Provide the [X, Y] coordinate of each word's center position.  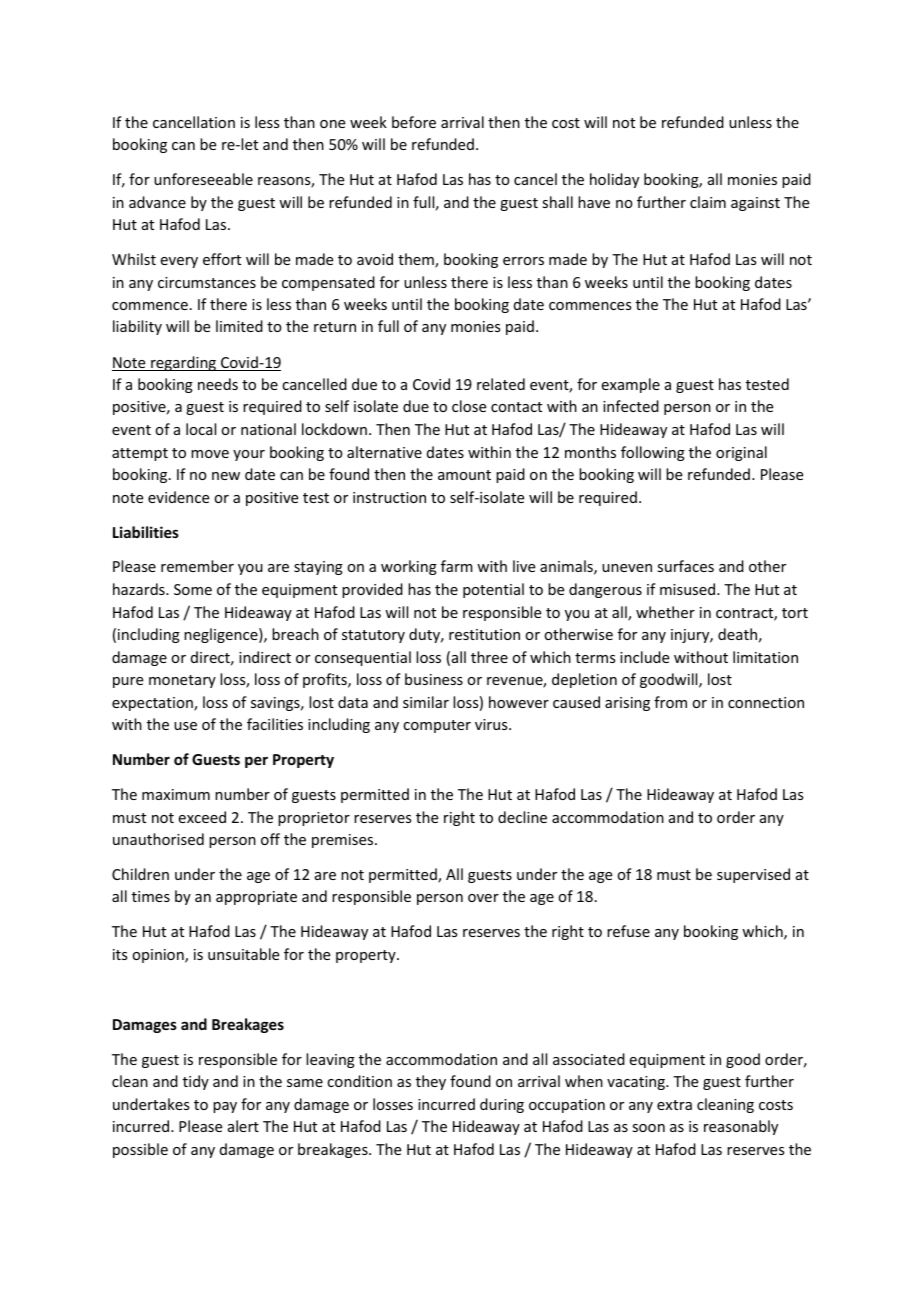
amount [464, 475]
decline [522, 817]
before [414, 122]
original [741, 453]
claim [708, 202]
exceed [202, 817]
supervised [753, 875]
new [226, 476]
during [502, 1105]
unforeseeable [203, 179]
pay [225, 1107]
